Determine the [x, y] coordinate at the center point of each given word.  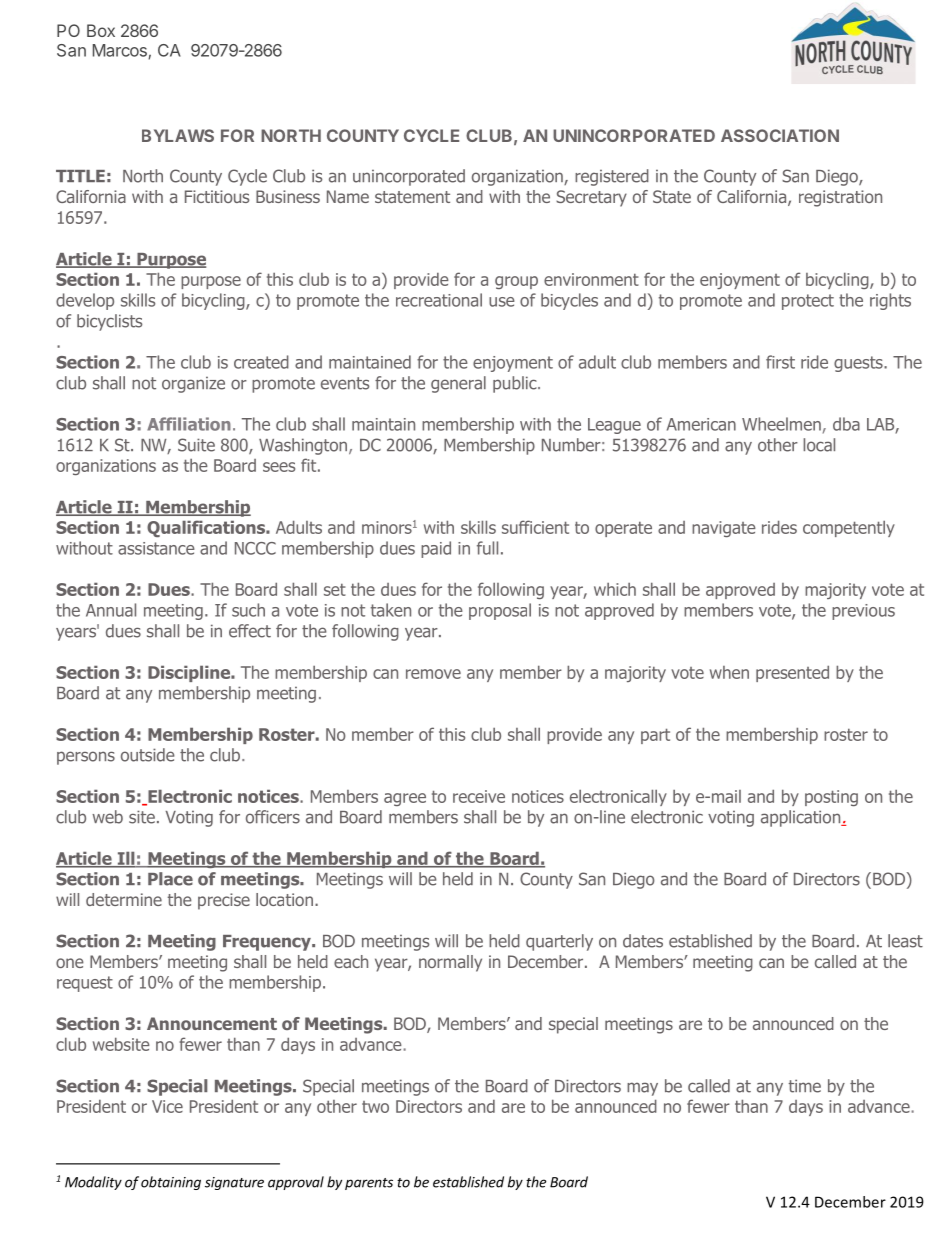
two [375, 1107]
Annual [111, 610]
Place [170, 879]
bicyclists [109, 322]
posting [831, 798]
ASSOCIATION [780, 135]
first [780, 362]
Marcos [121, 51]
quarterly [559, 942]
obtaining [171, 1183]
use [502, 302]
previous [863, 612]
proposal [500, 611]
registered [612, 177]
